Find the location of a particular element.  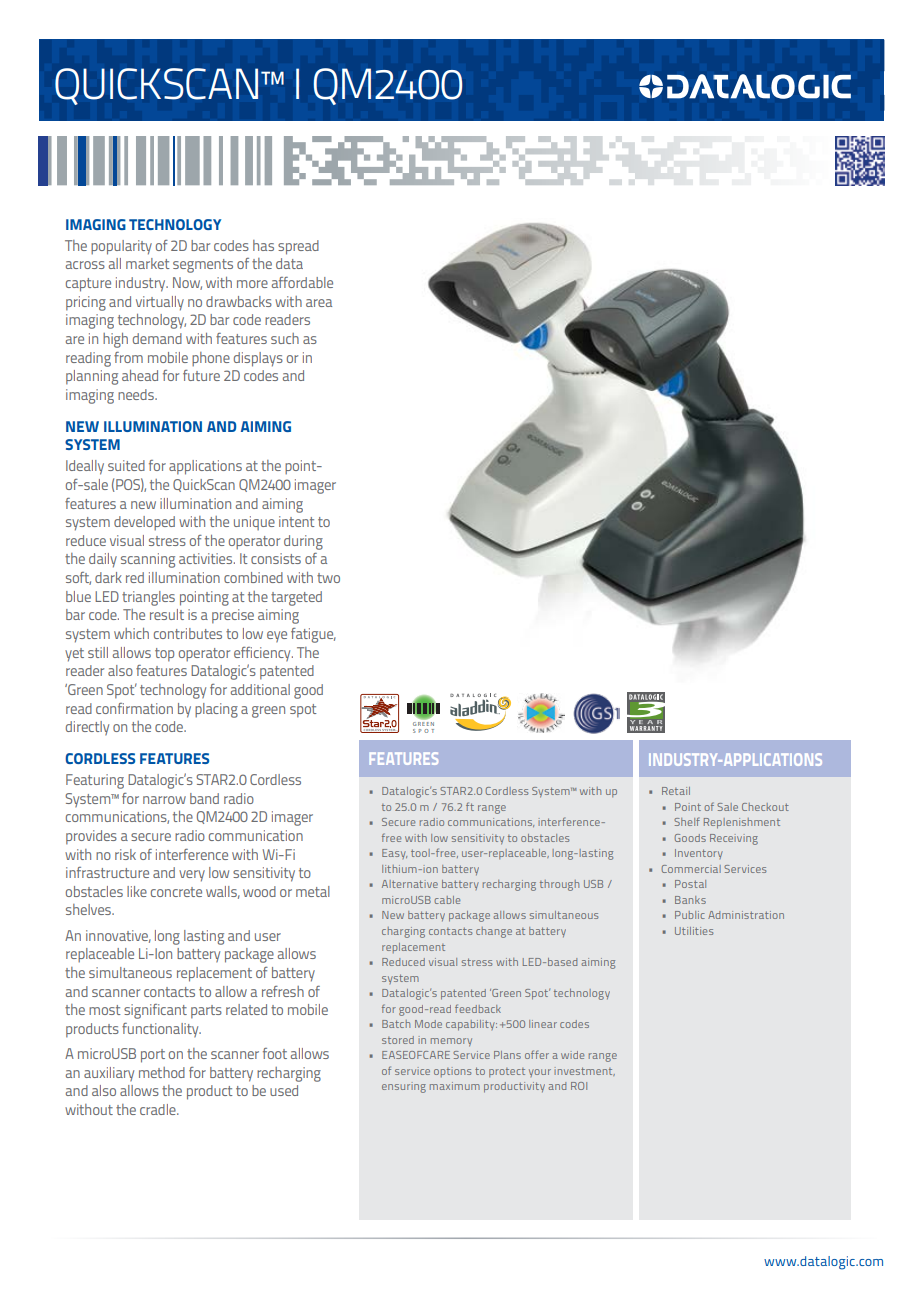

affordable is located at coordinates (302, 282).
